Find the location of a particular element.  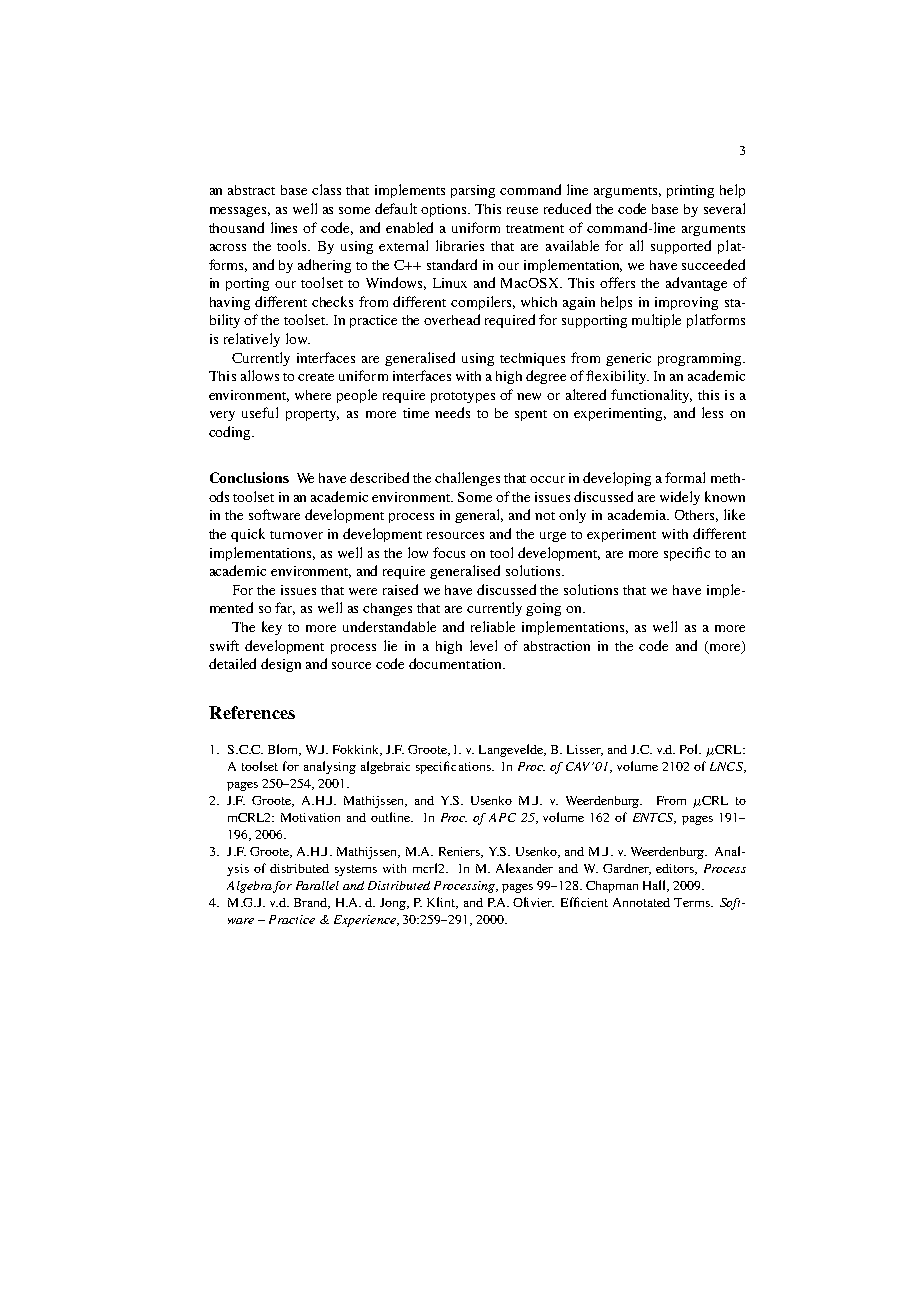

parsing is located at coordinates (473, 191).
